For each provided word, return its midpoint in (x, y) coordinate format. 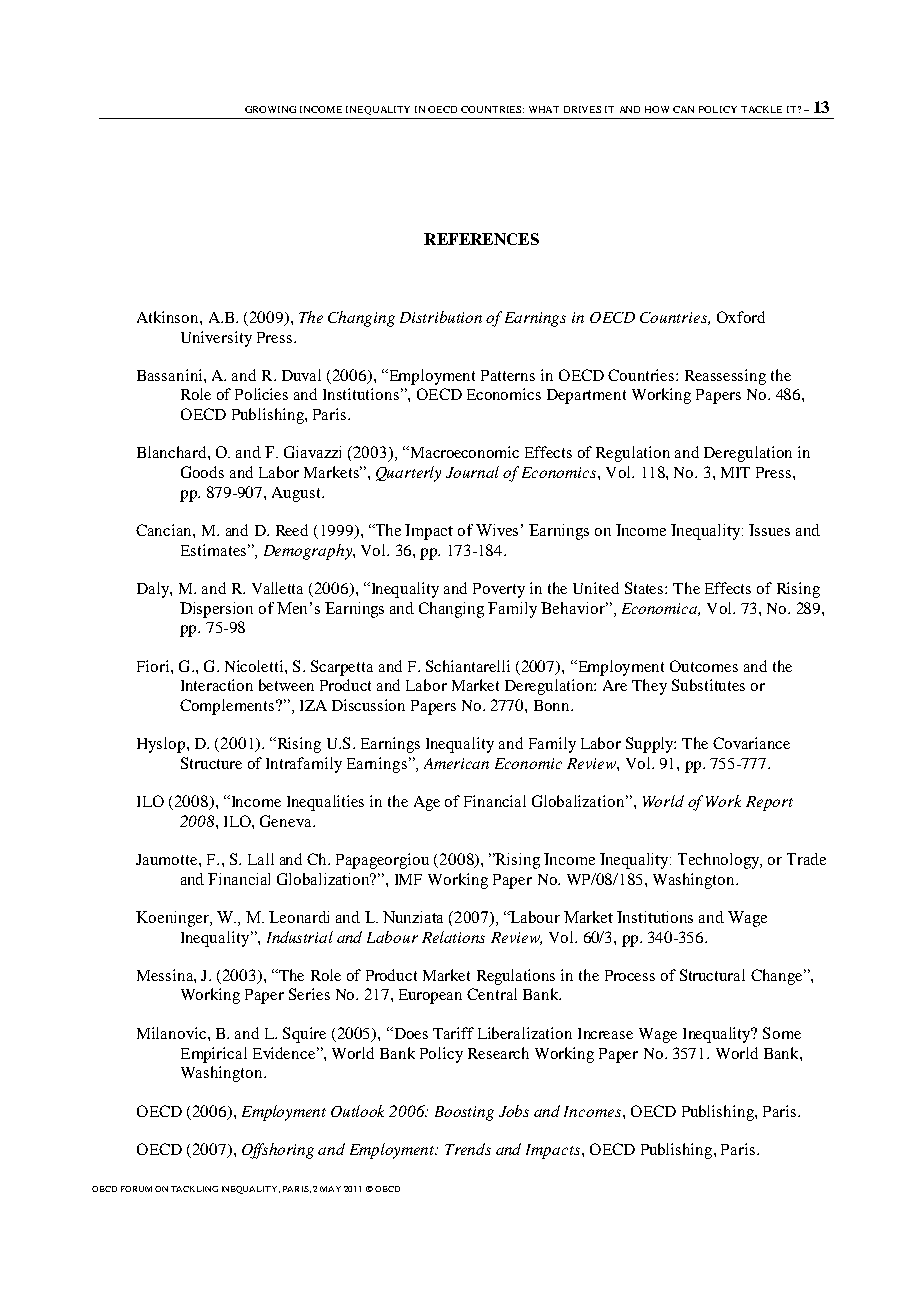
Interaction (217, 685)
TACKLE (761, 109)
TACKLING (194, 1189)
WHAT (544, 109)
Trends (468, 1149)
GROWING (270, 109)
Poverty (499, 590)
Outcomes (704, 666)
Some (782, 1033)
